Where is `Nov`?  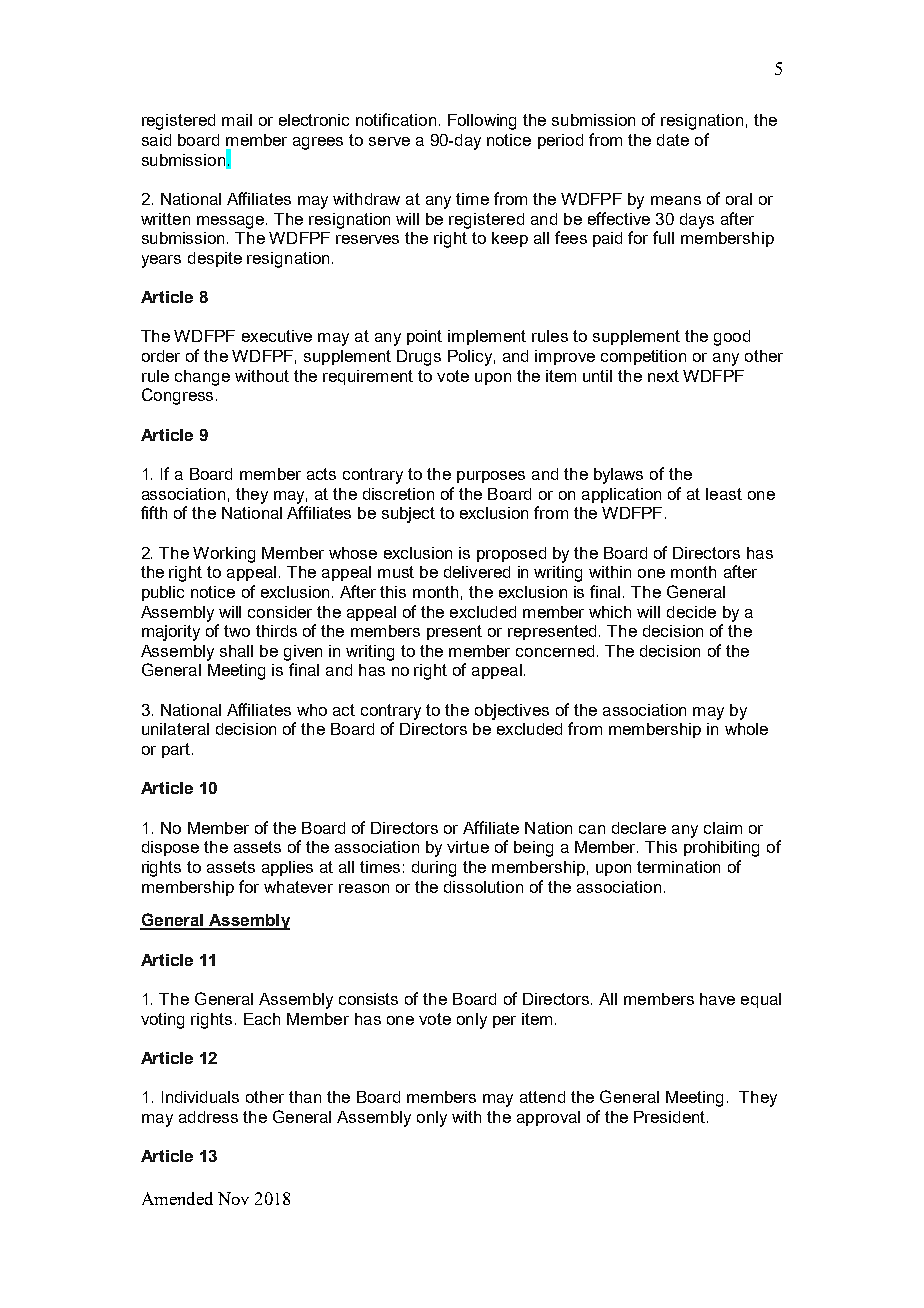 Nov is located at coordinates (233, 1198).
